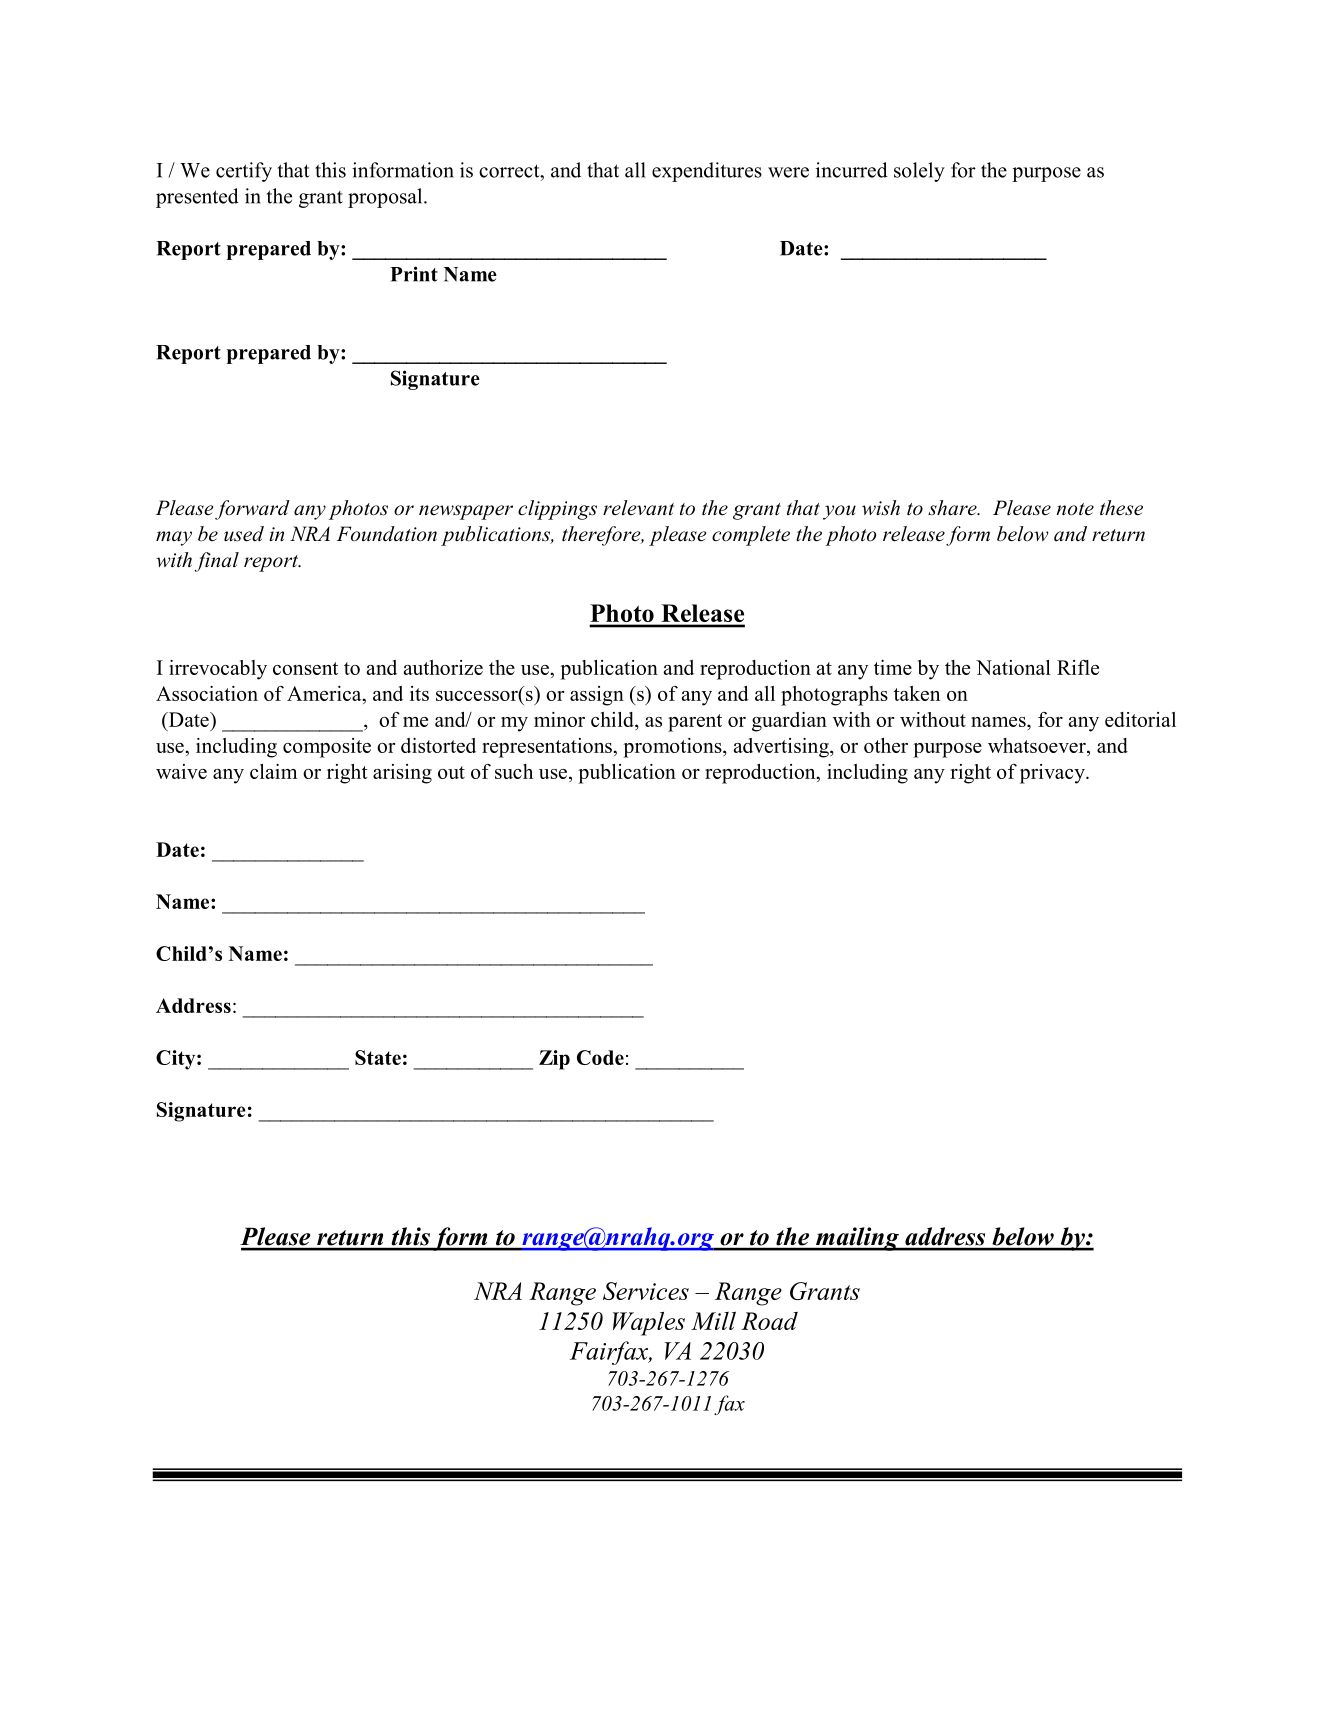 Image resolution: width=1325 pixels, height=1715 pixels. Describe the element at coordinates (244, 534) in the screenshot. I see `used` at that location.
